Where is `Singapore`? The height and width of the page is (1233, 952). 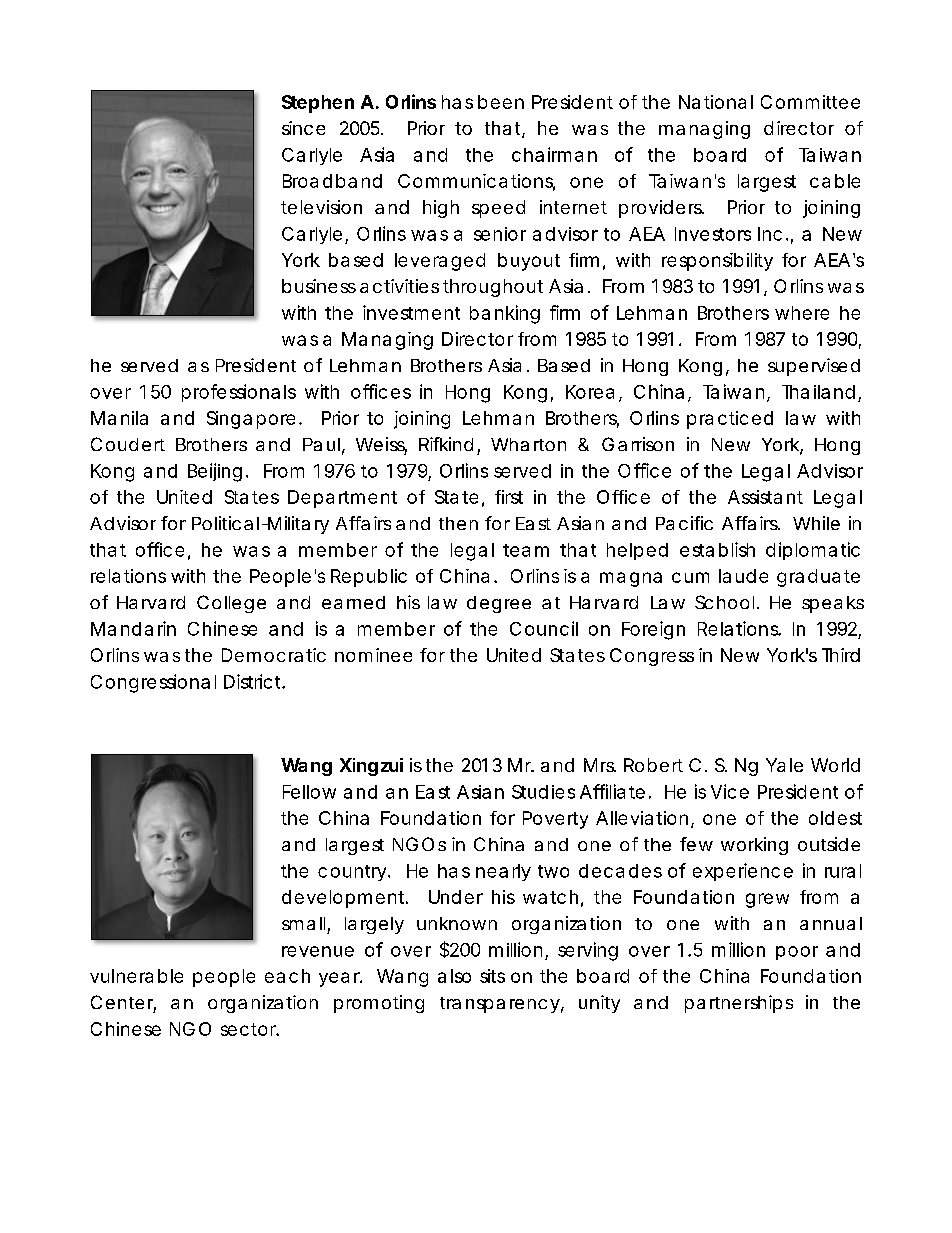
Singapore is located at coordinates (251, 420).
